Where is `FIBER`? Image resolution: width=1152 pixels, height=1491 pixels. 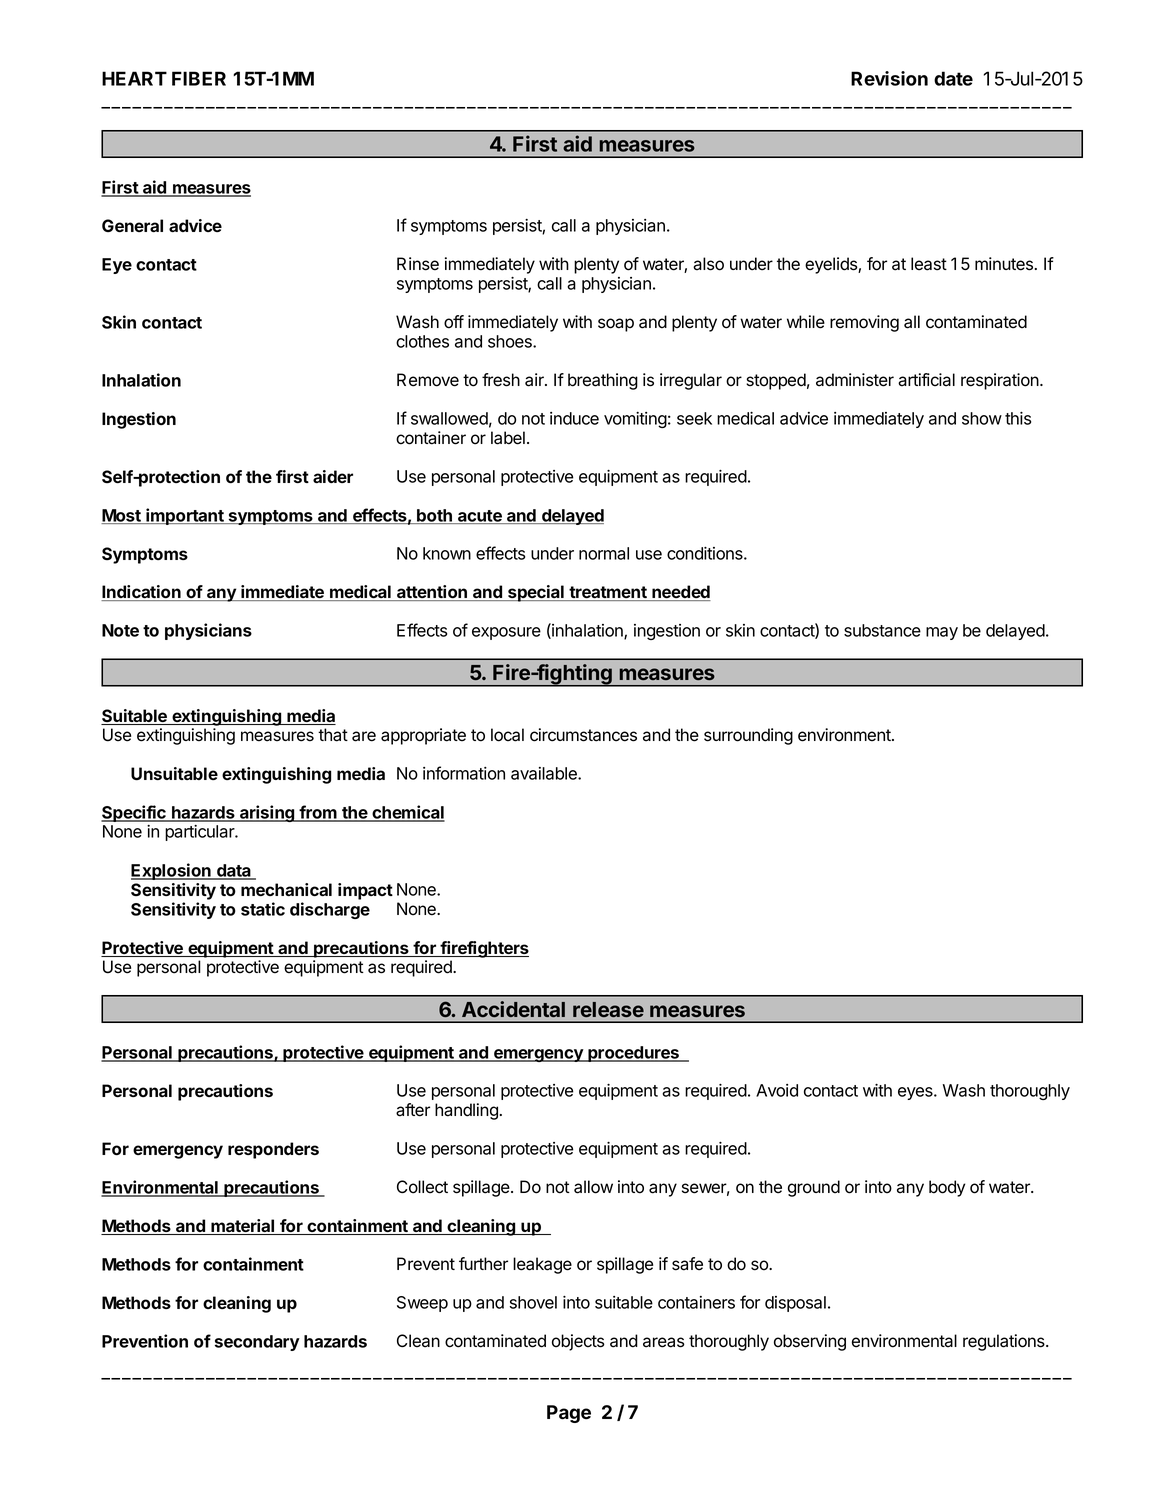
FIBER is located at coordinates (199, 78).
